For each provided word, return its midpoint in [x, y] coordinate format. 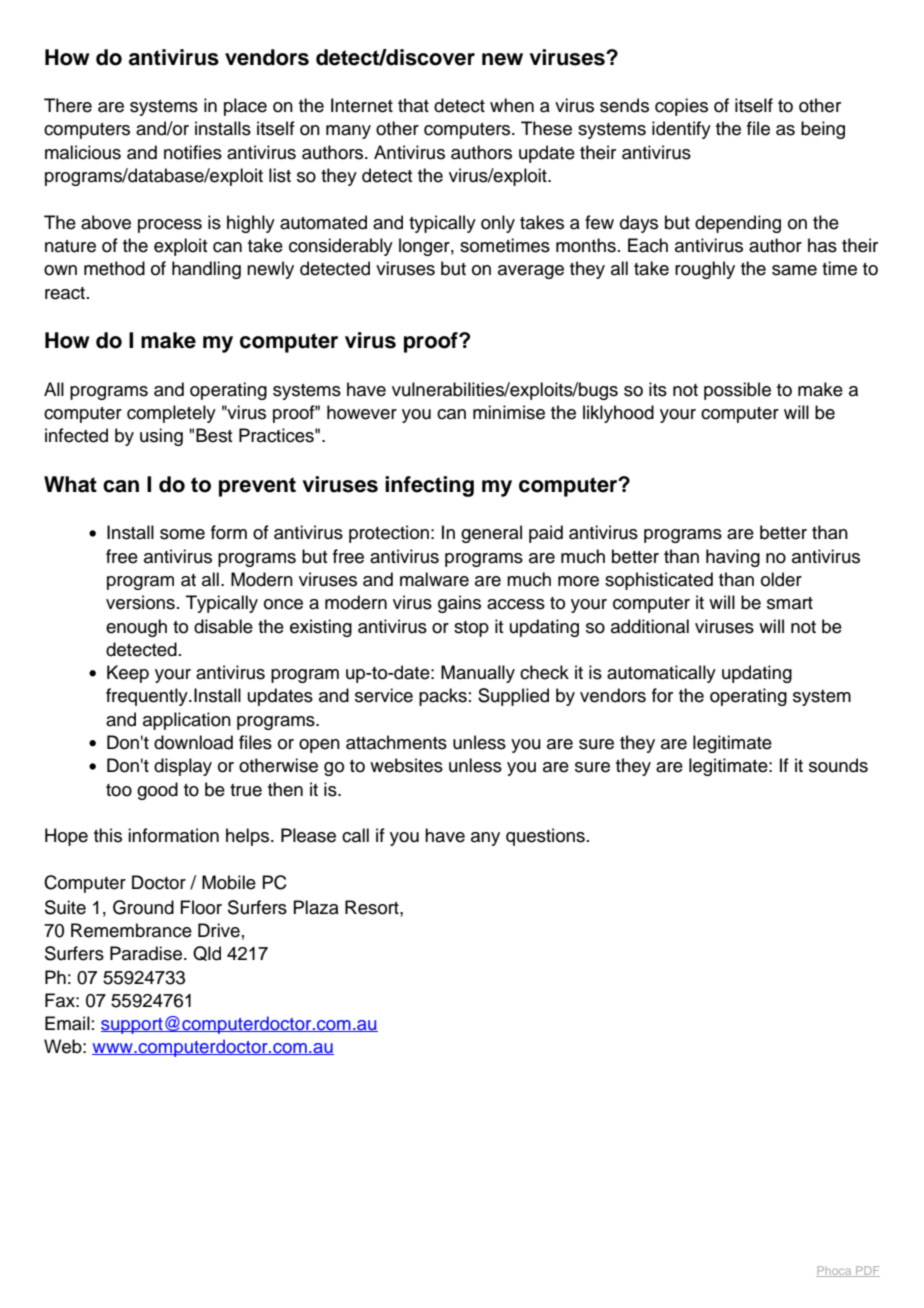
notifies [193, 152]
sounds [838, 765]
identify [681, 130]
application [187, 721]
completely [171, 414]
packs [443, 697]
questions [545, 837]
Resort [373, 907]
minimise [509, 412]
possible [737, 391]
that [413, 105]
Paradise [146, 953]
